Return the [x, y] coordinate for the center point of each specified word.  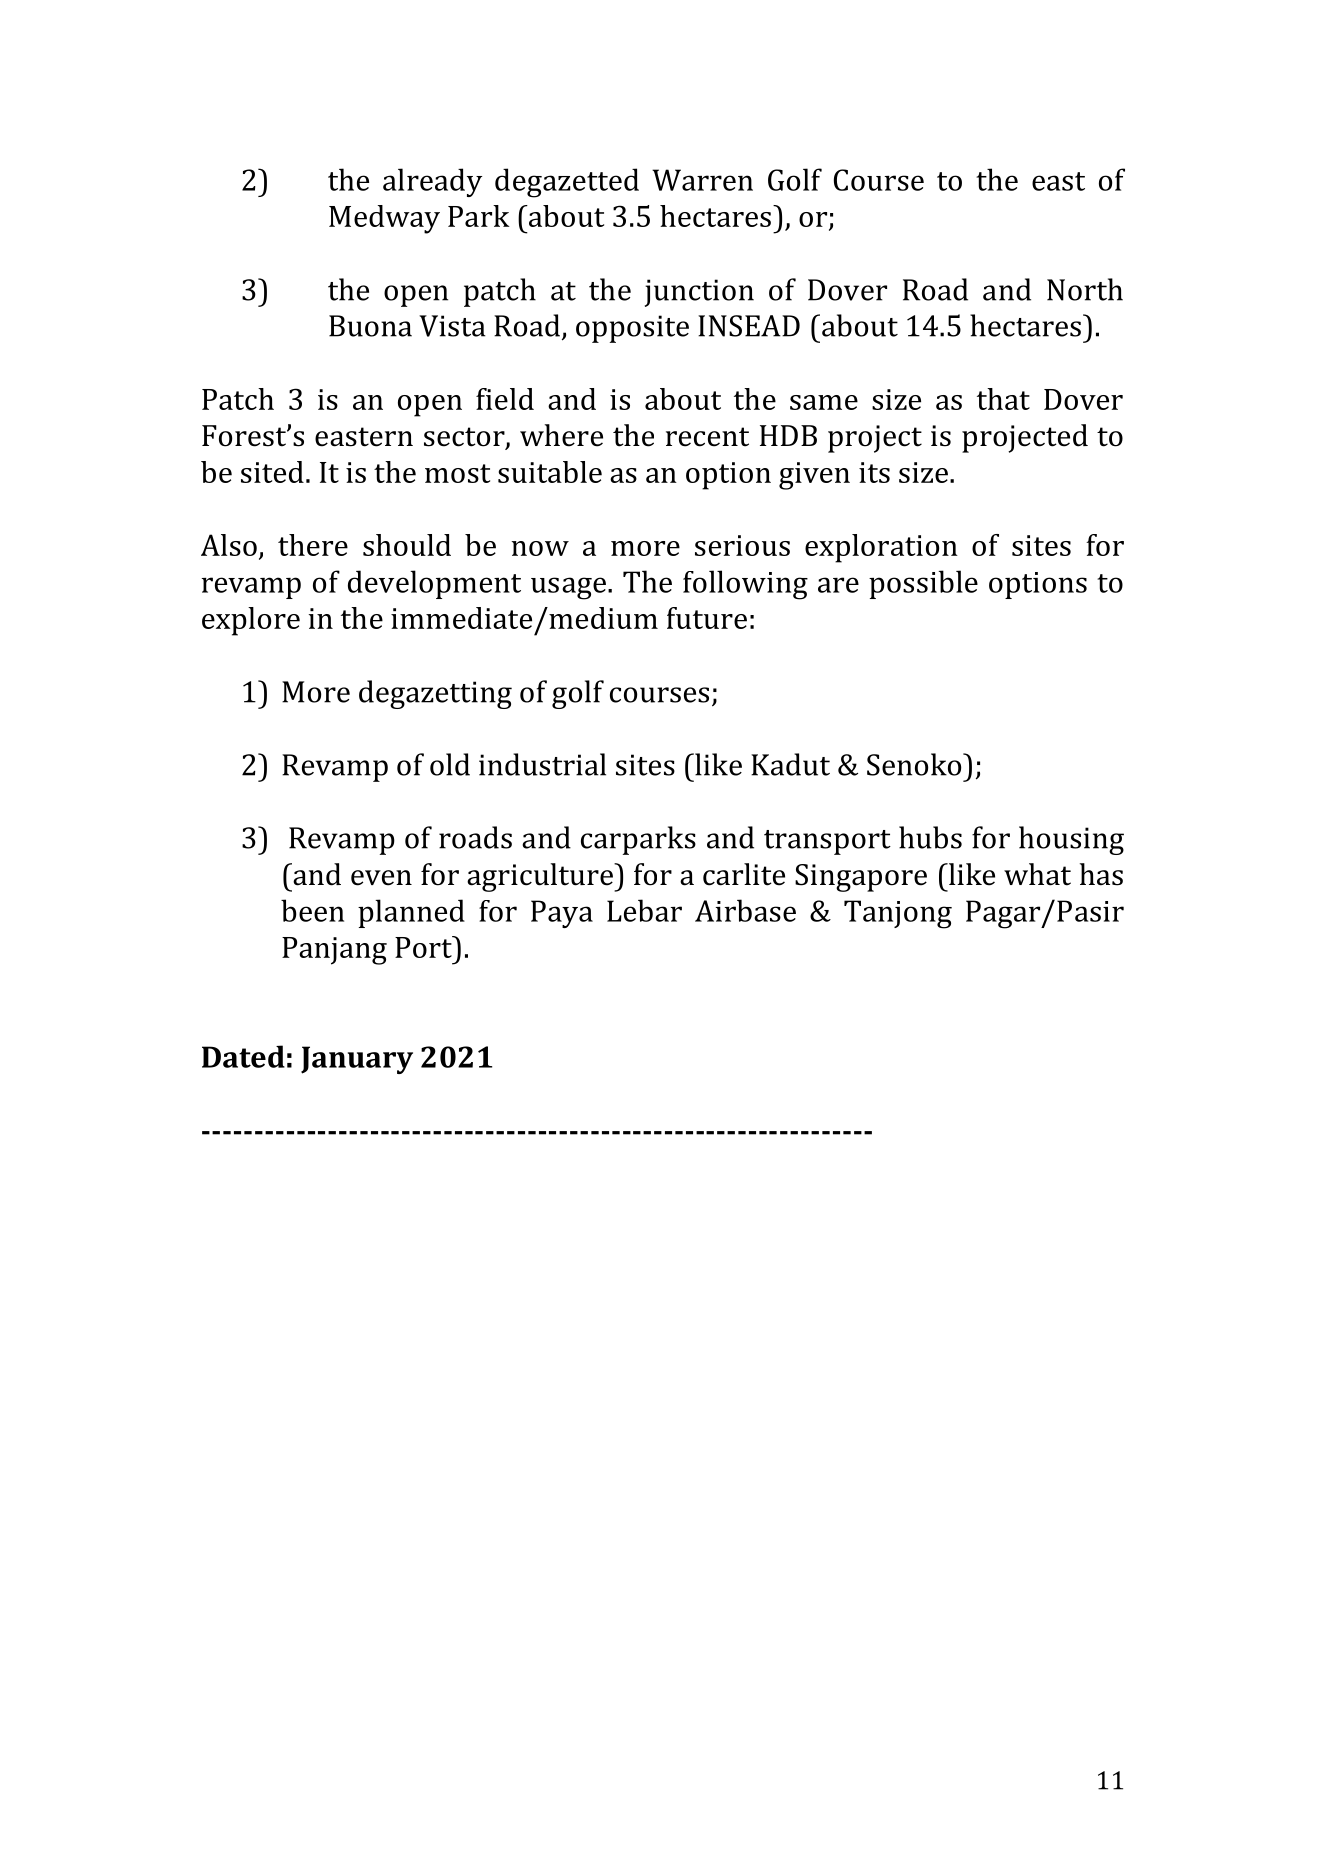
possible [923, 584]
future [707, 618]
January [357, 1060]
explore [251, 621]
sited [272, 472]
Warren [702, 180]
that [1003, 399]
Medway [384, 219]
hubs [930, 837]
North [1085, 289]
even [381, 878]
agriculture [541, 877]
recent [707, 437]
